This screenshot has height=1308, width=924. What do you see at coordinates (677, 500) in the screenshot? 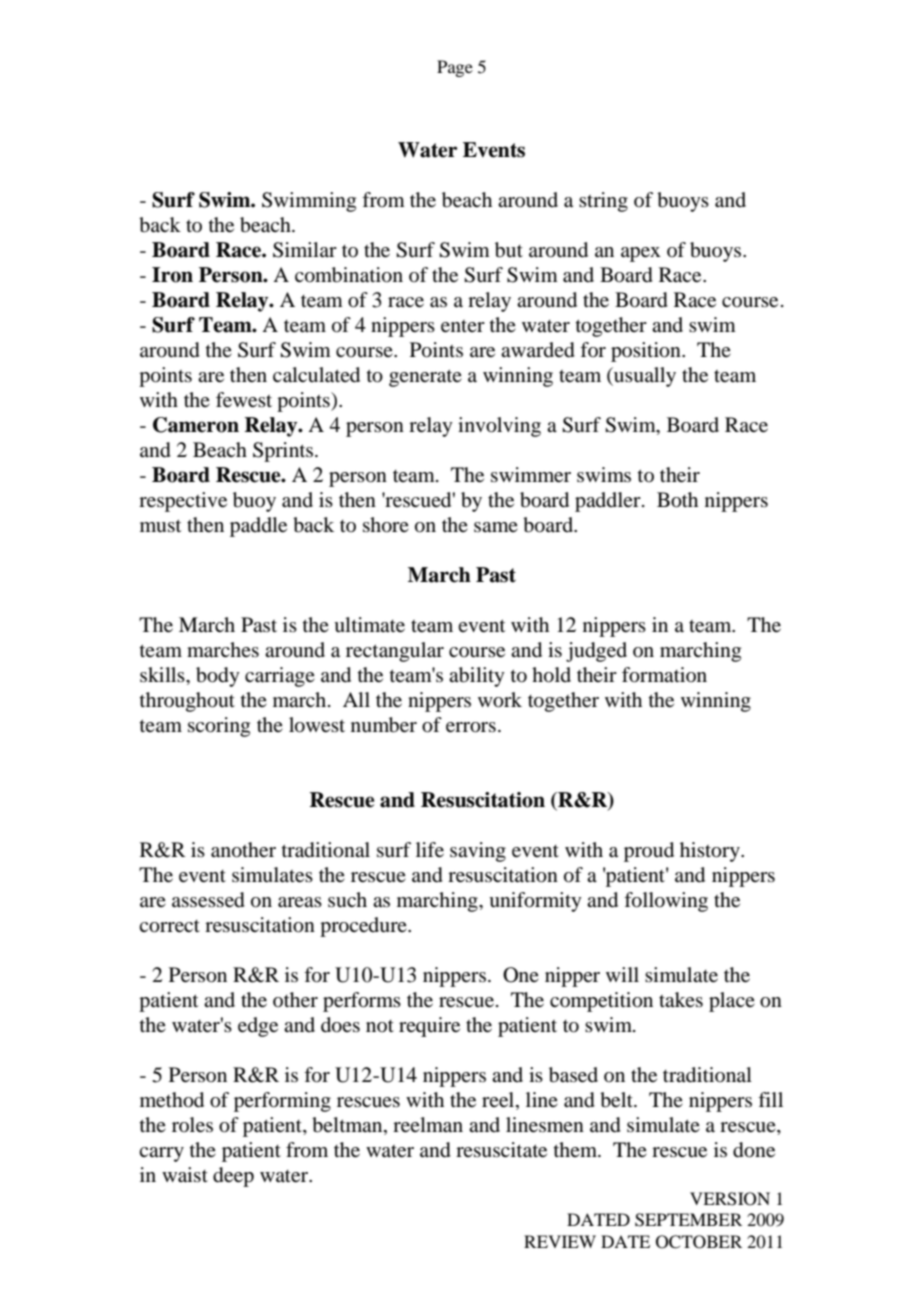
I see `Both` at bounding box center [677, 500].
